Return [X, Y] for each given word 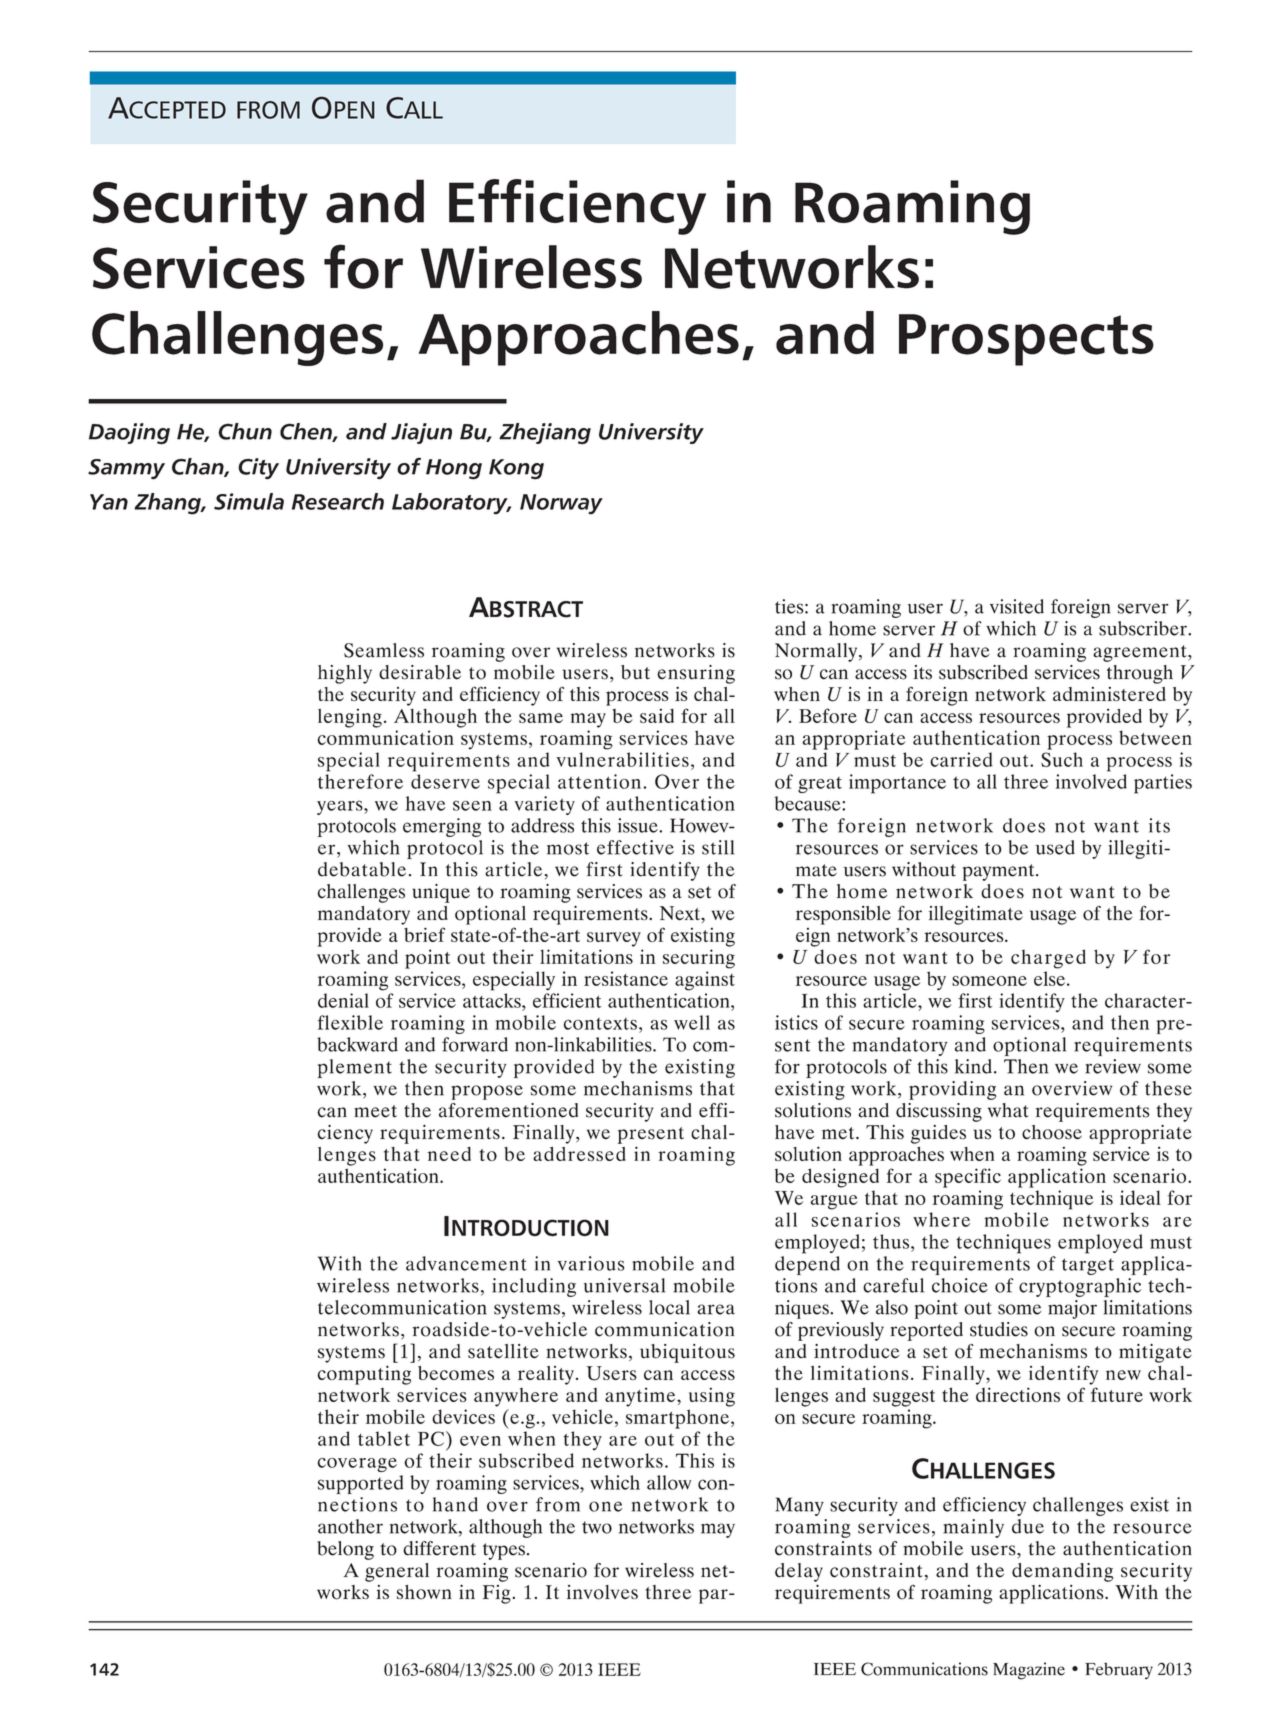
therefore [360, 781]
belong [345, 1550]
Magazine [1029, 1671]
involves [602, 1592]
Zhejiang [545, 433]
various [591, 1263]
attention [601, 781]
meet [375, 1111]
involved [1091, 781]
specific [968, 1178]
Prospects [1026, 340]
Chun [245, 431]
